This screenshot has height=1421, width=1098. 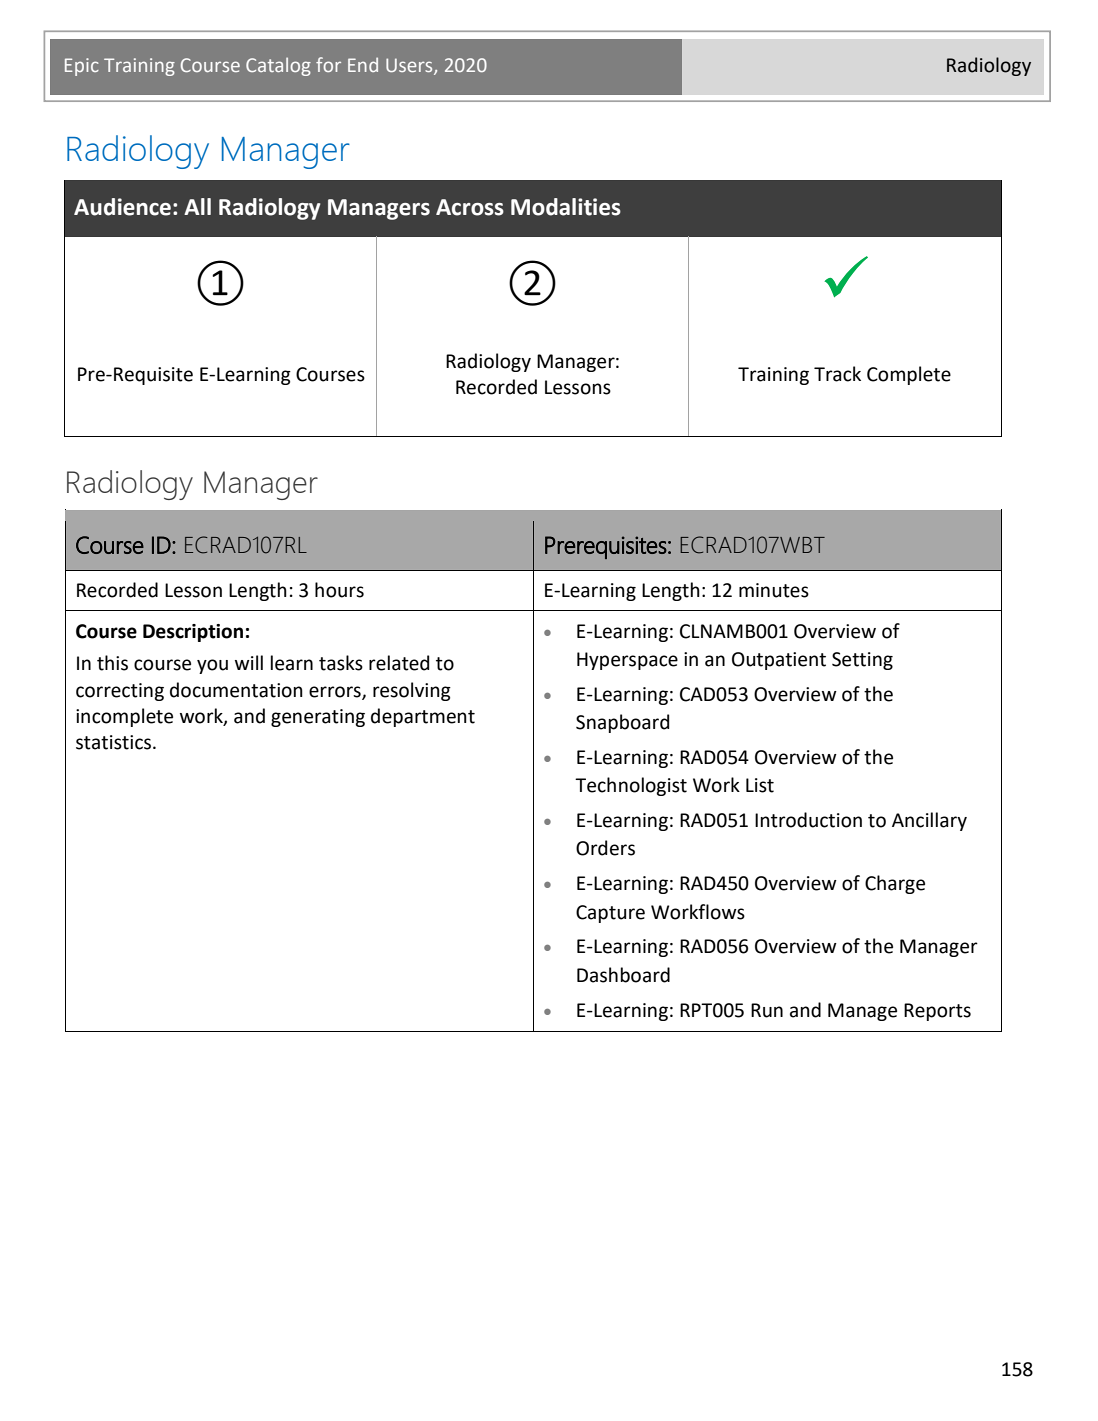 I want to click on Users, so click(x=410, y=66).
